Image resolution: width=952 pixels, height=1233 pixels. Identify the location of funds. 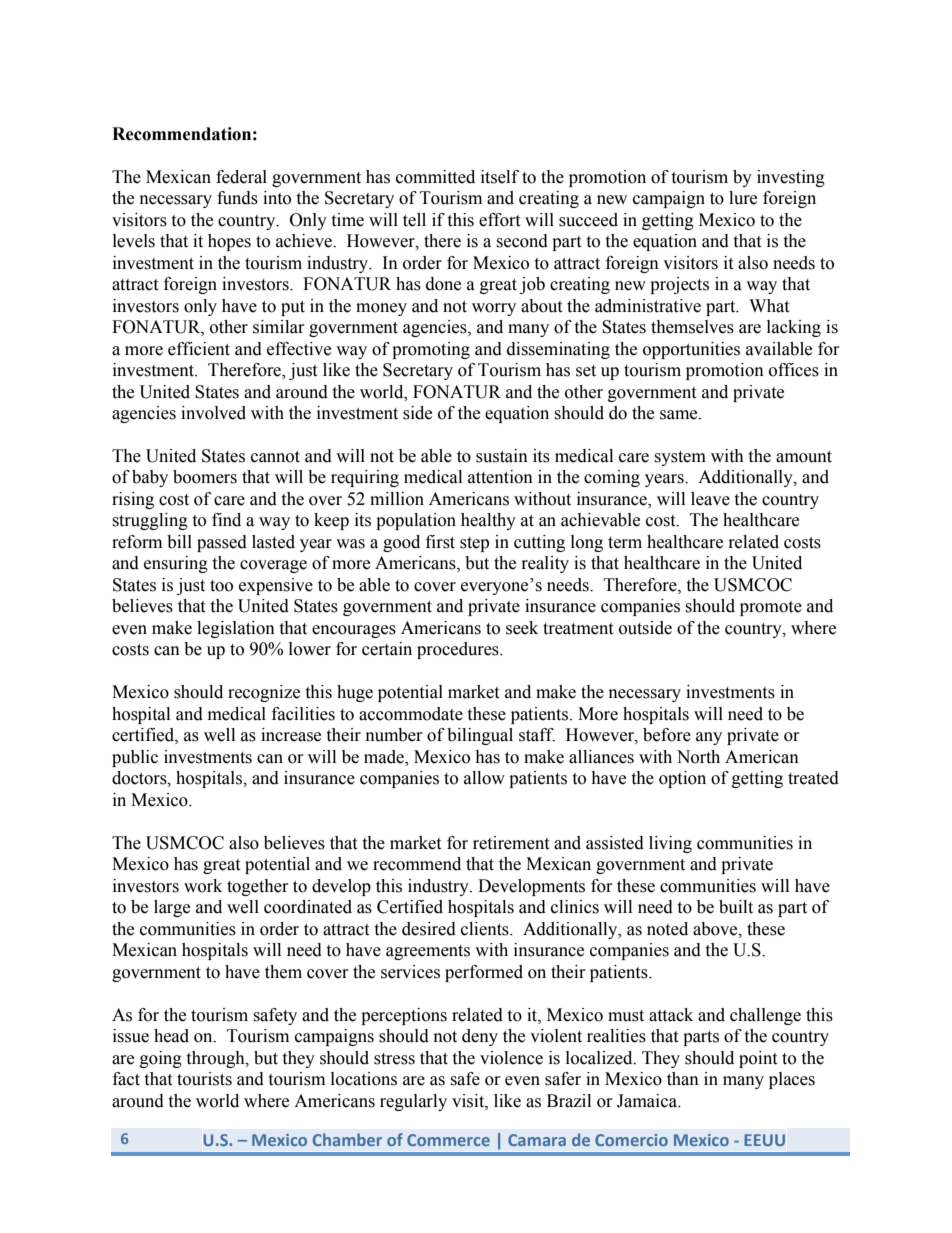
(237, 198).
